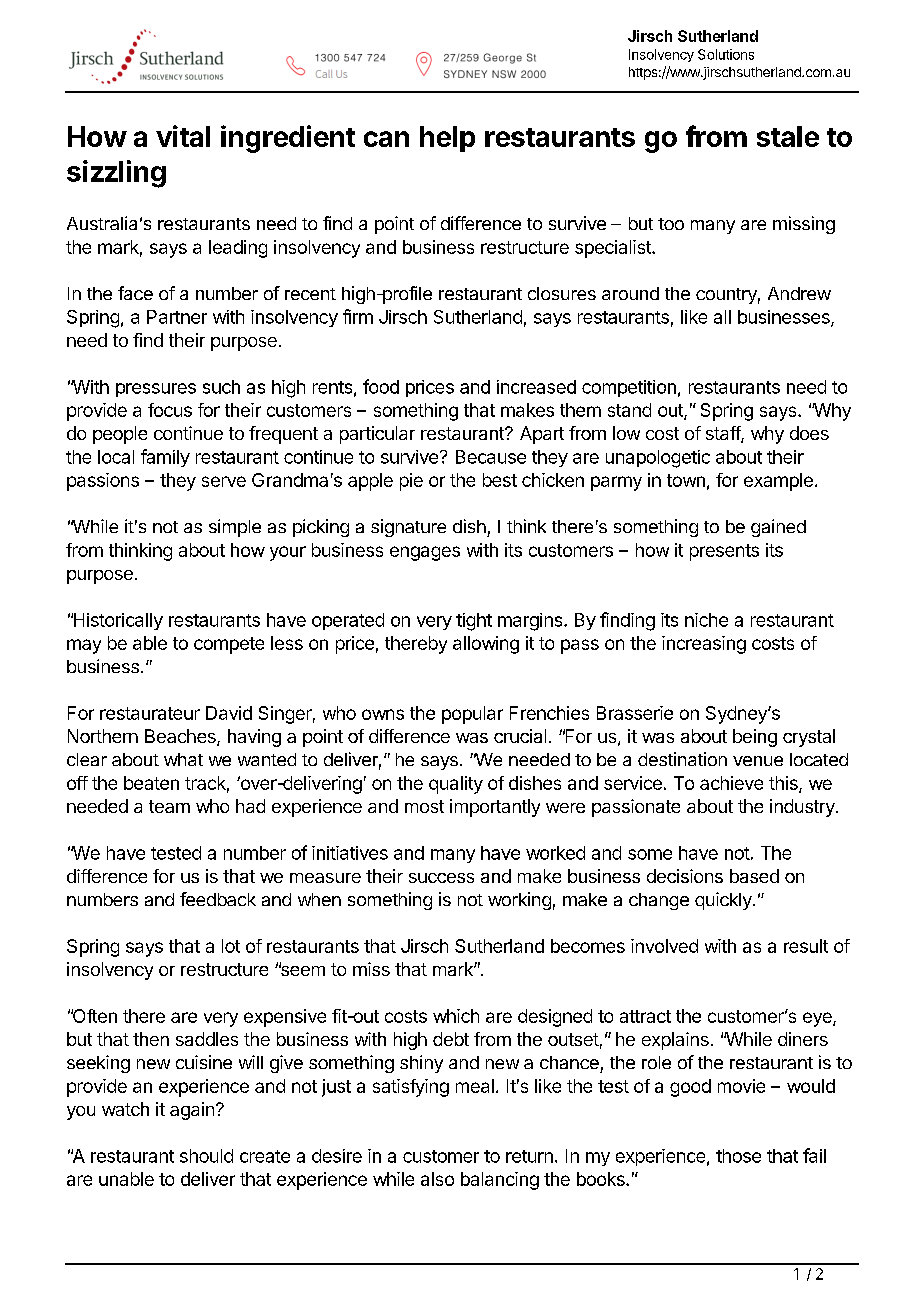  I want to click on should, so click(206, 1156).
